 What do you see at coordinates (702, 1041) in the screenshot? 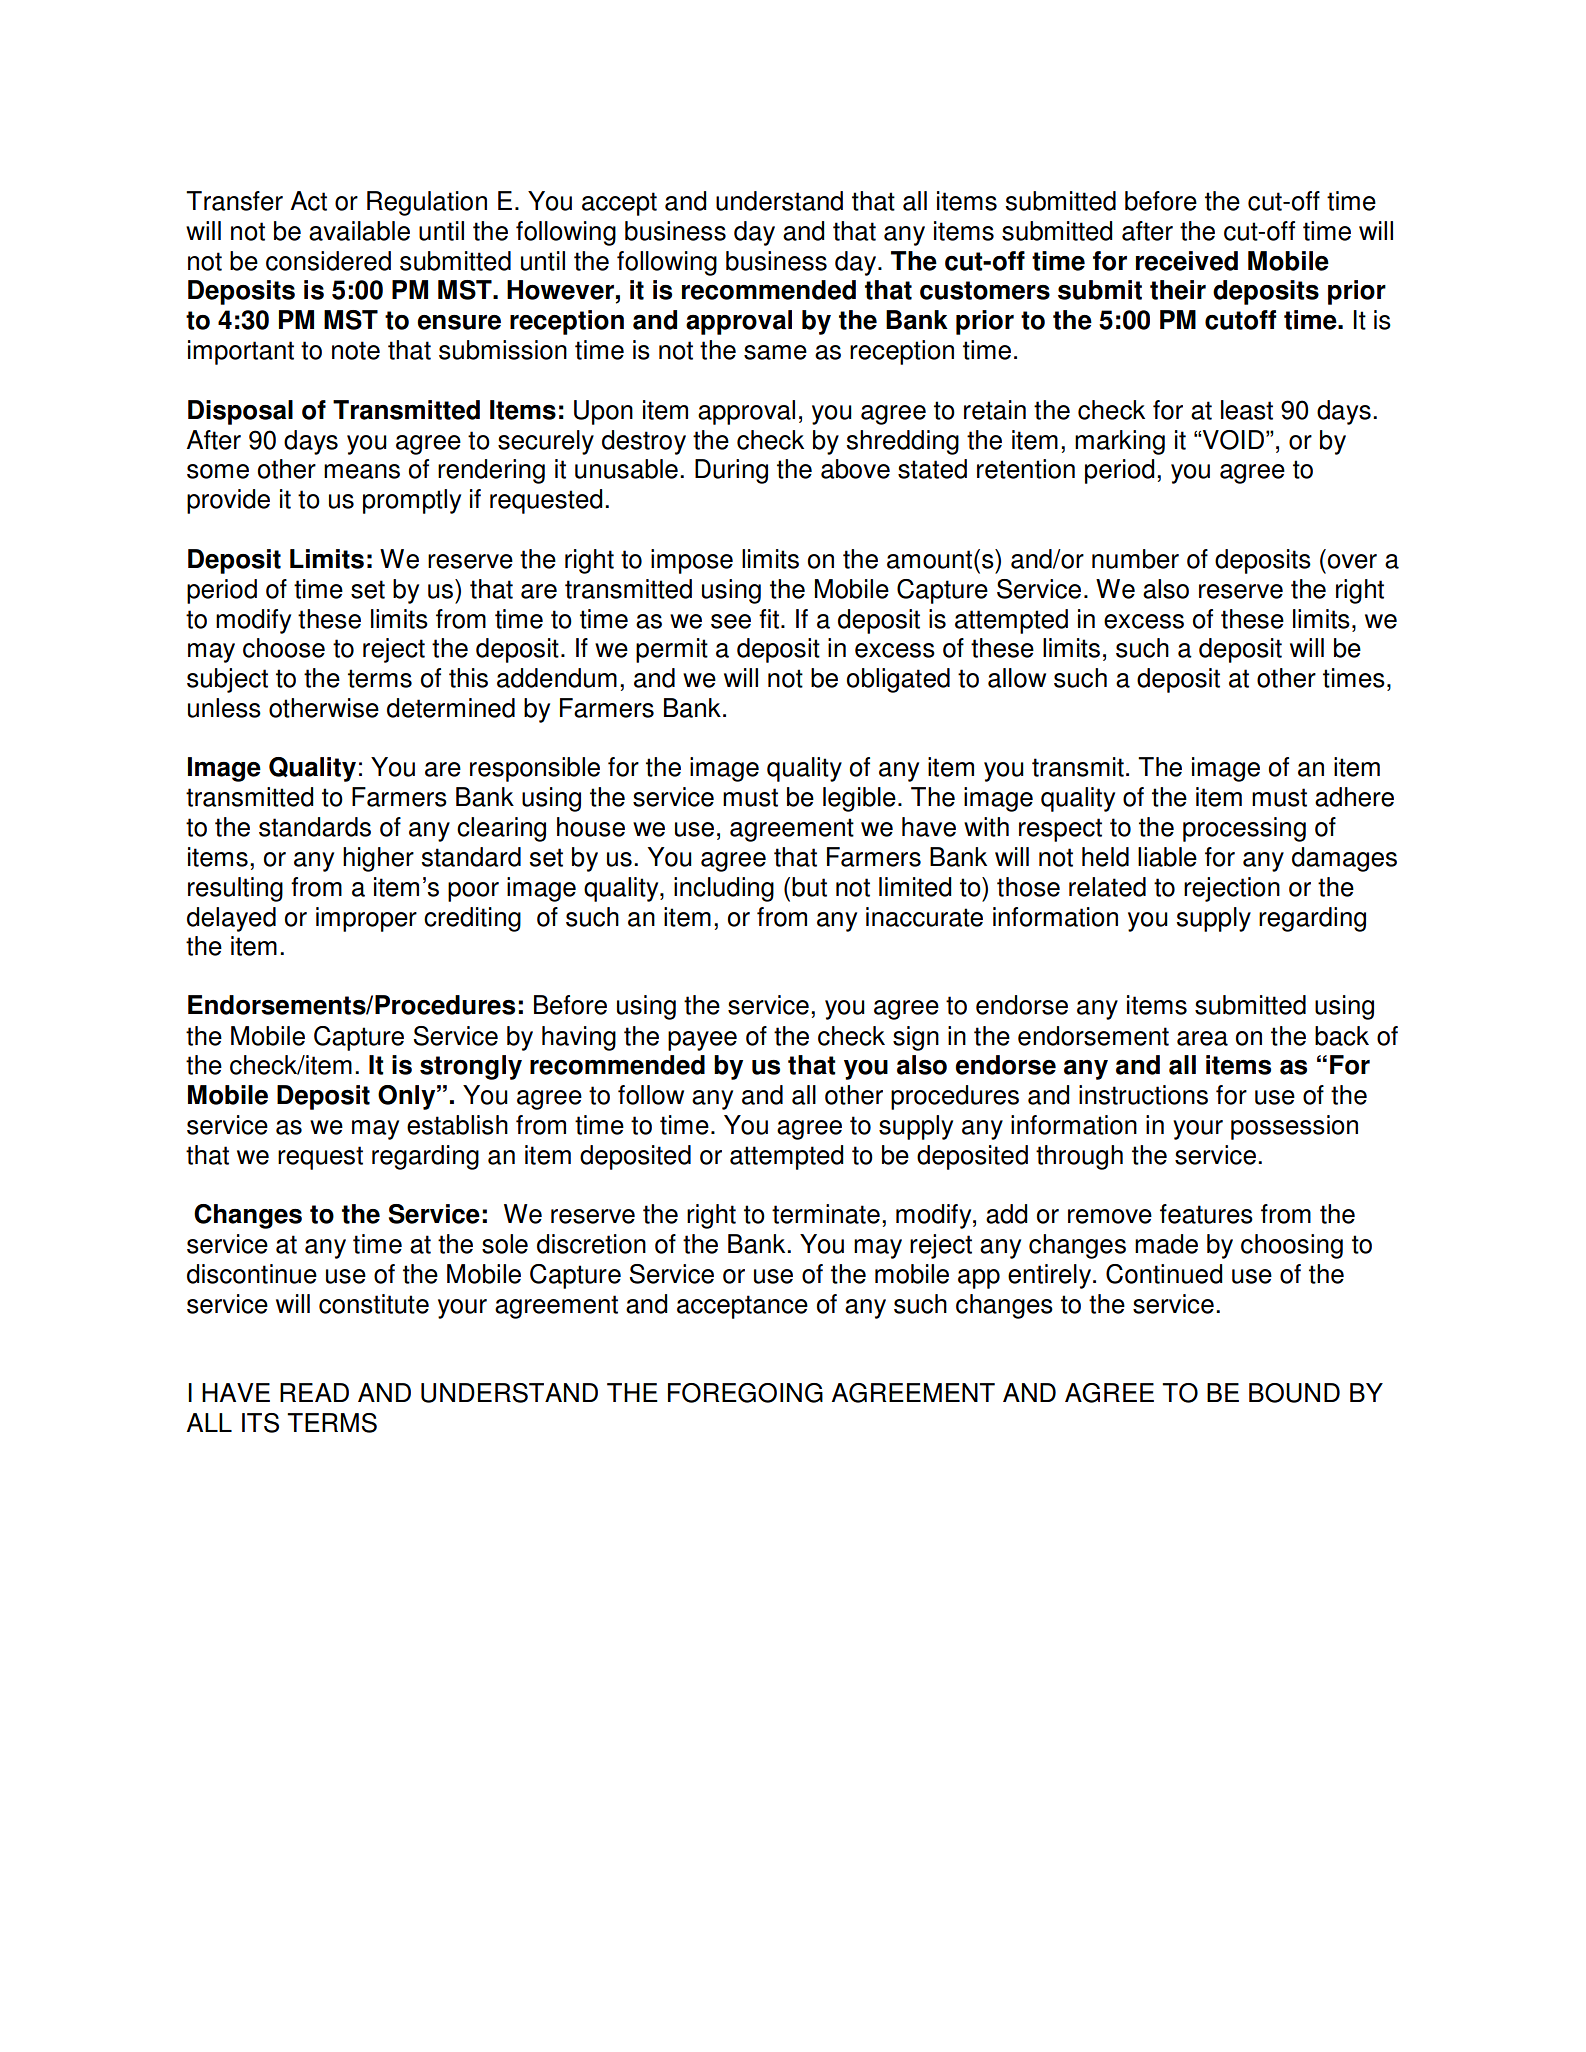
I see `payee` at bounding box center [702, 1041].
